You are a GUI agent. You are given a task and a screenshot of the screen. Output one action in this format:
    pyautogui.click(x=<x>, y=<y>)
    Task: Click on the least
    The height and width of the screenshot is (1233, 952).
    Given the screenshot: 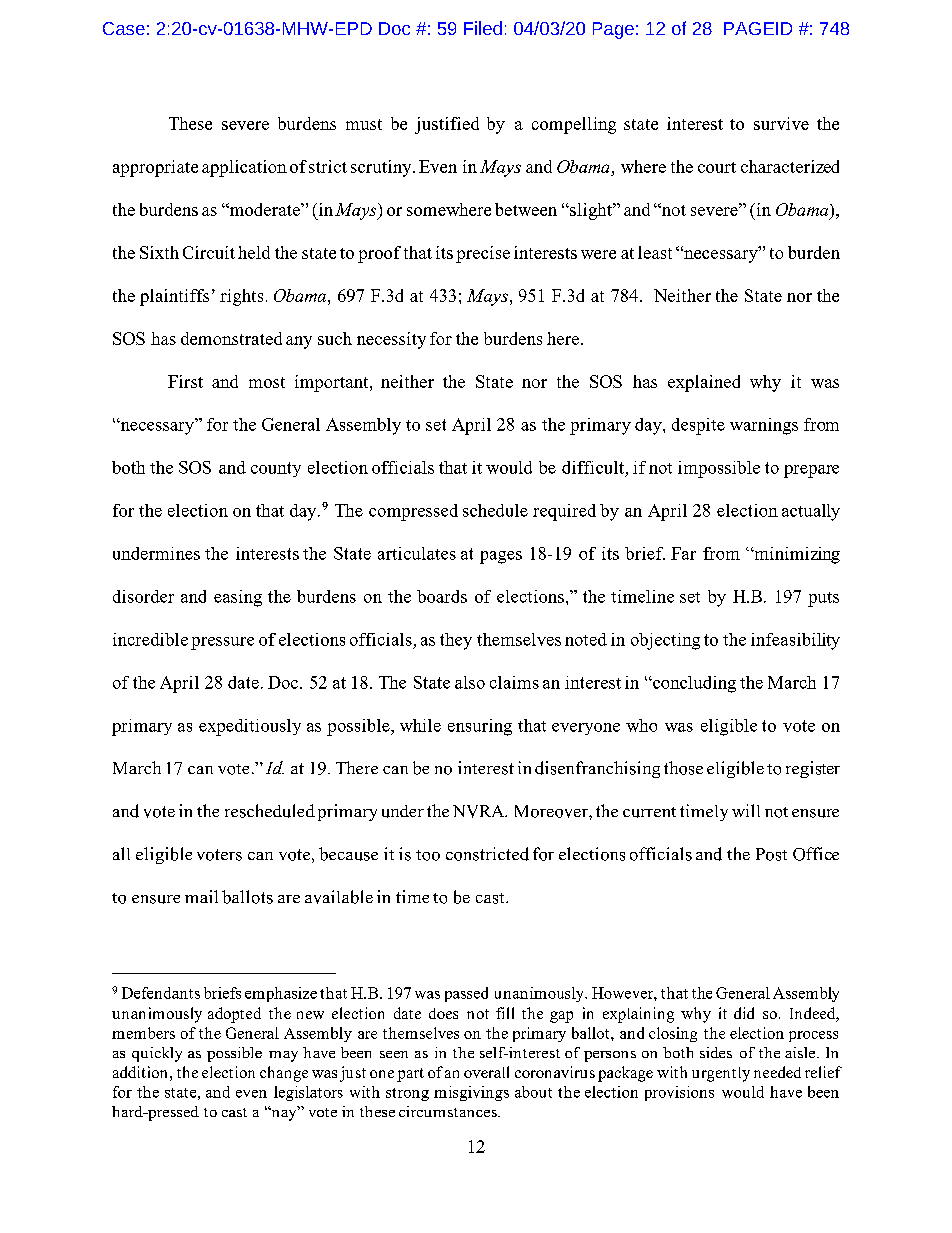 What is the action you would take?
    pyautogui.click(x=655, y=252)
